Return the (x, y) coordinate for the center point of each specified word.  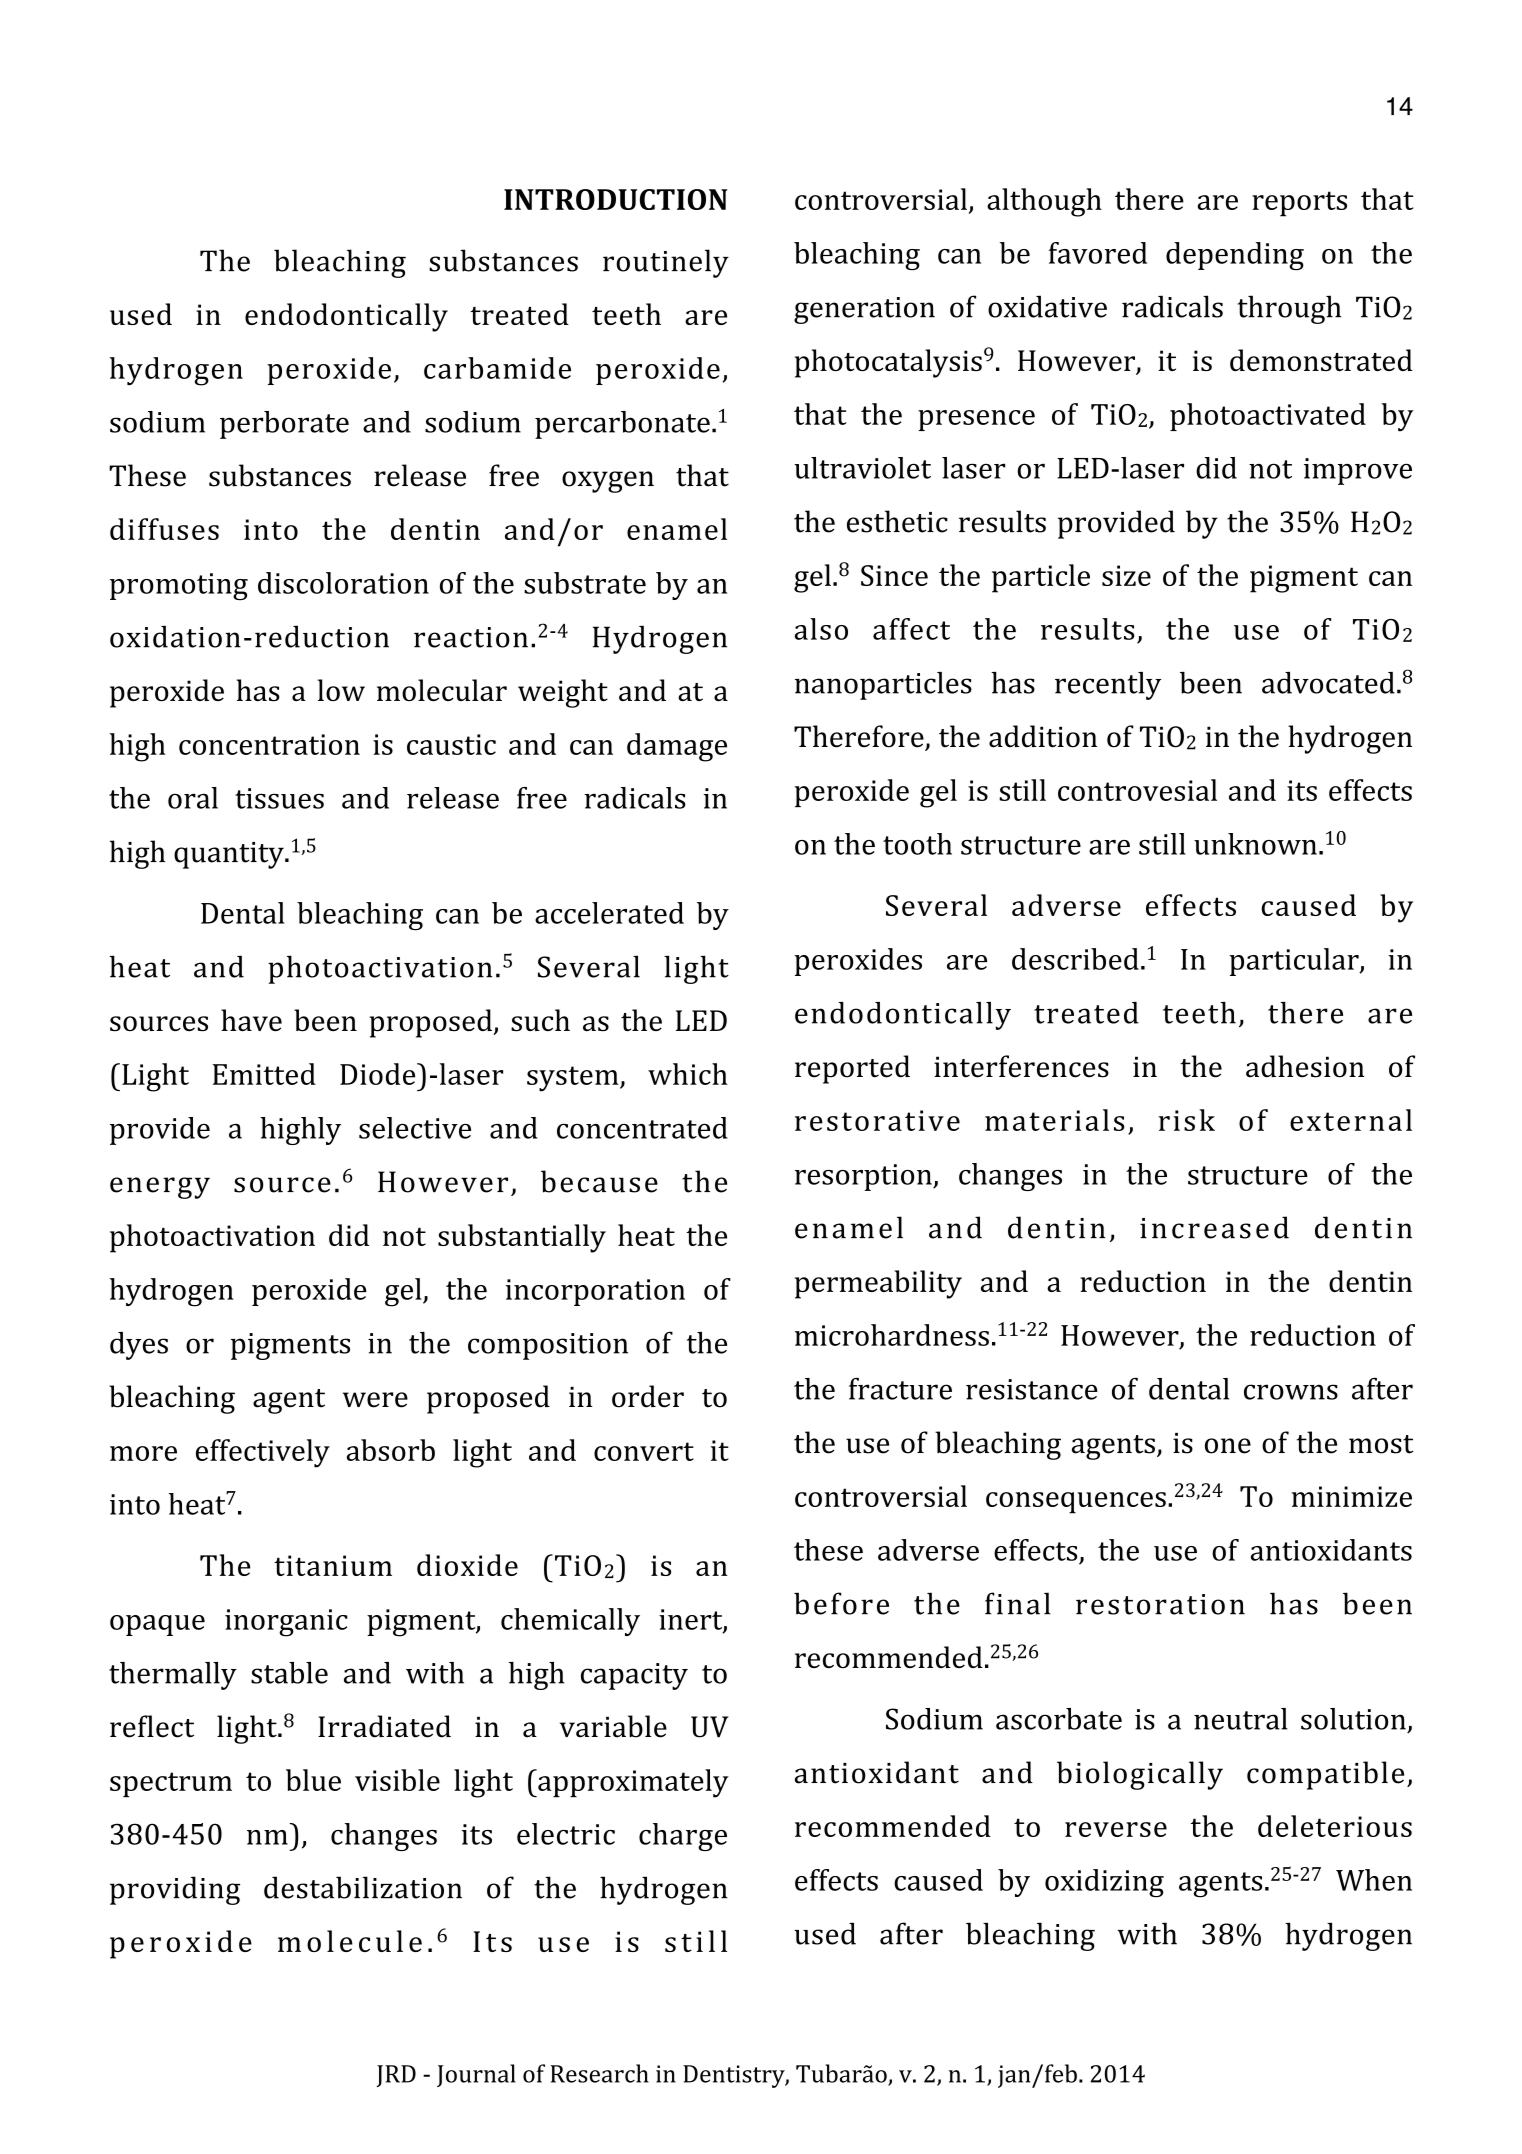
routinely (666, 263)
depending (1235, 256)
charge (683, 1837)
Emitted (264, 1074)
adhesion (1305, 1066)
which (688, 1074)
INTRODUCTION (615, 199)
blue (313, 1780)
